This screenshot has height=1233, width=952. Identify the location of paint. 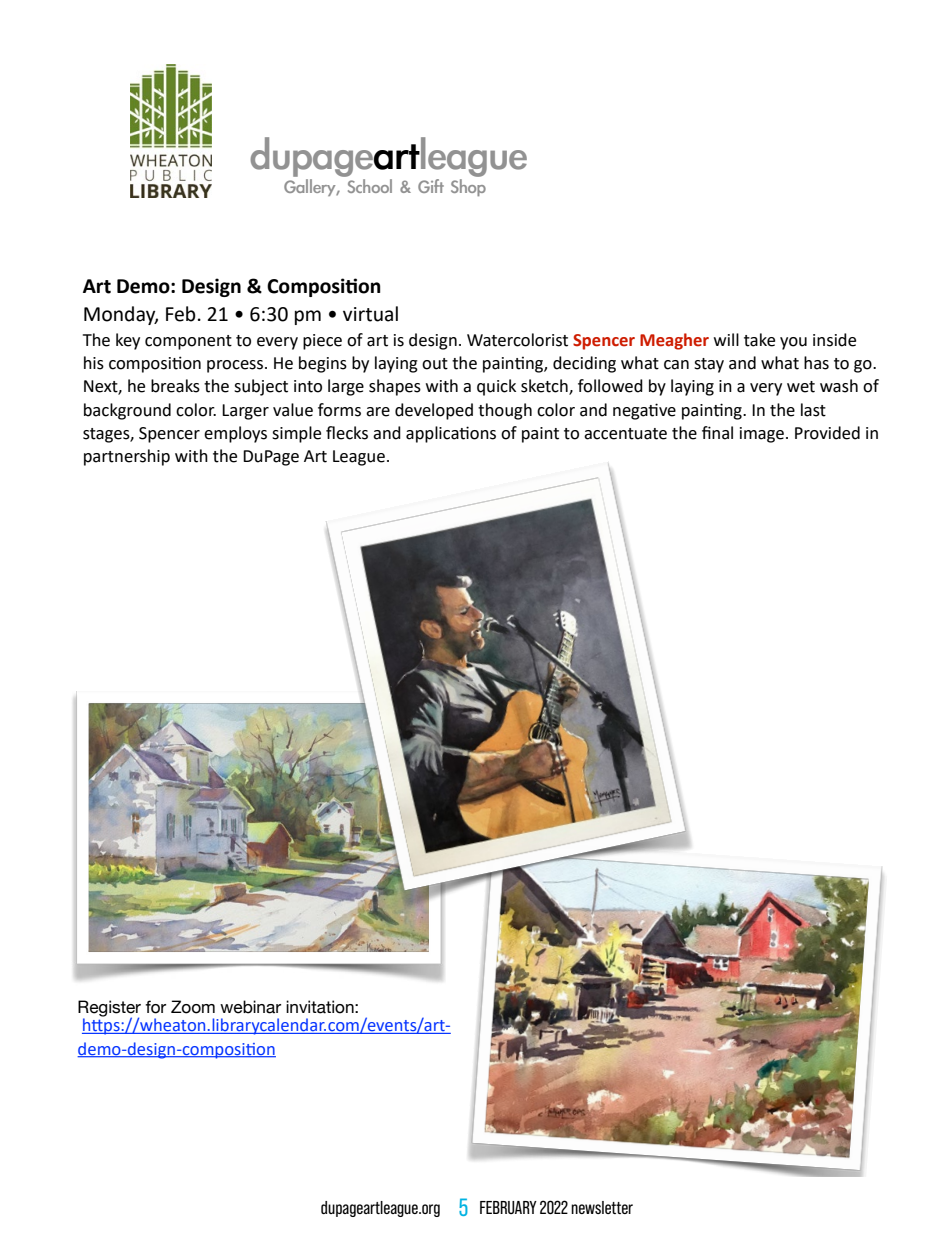
(540, 435).
